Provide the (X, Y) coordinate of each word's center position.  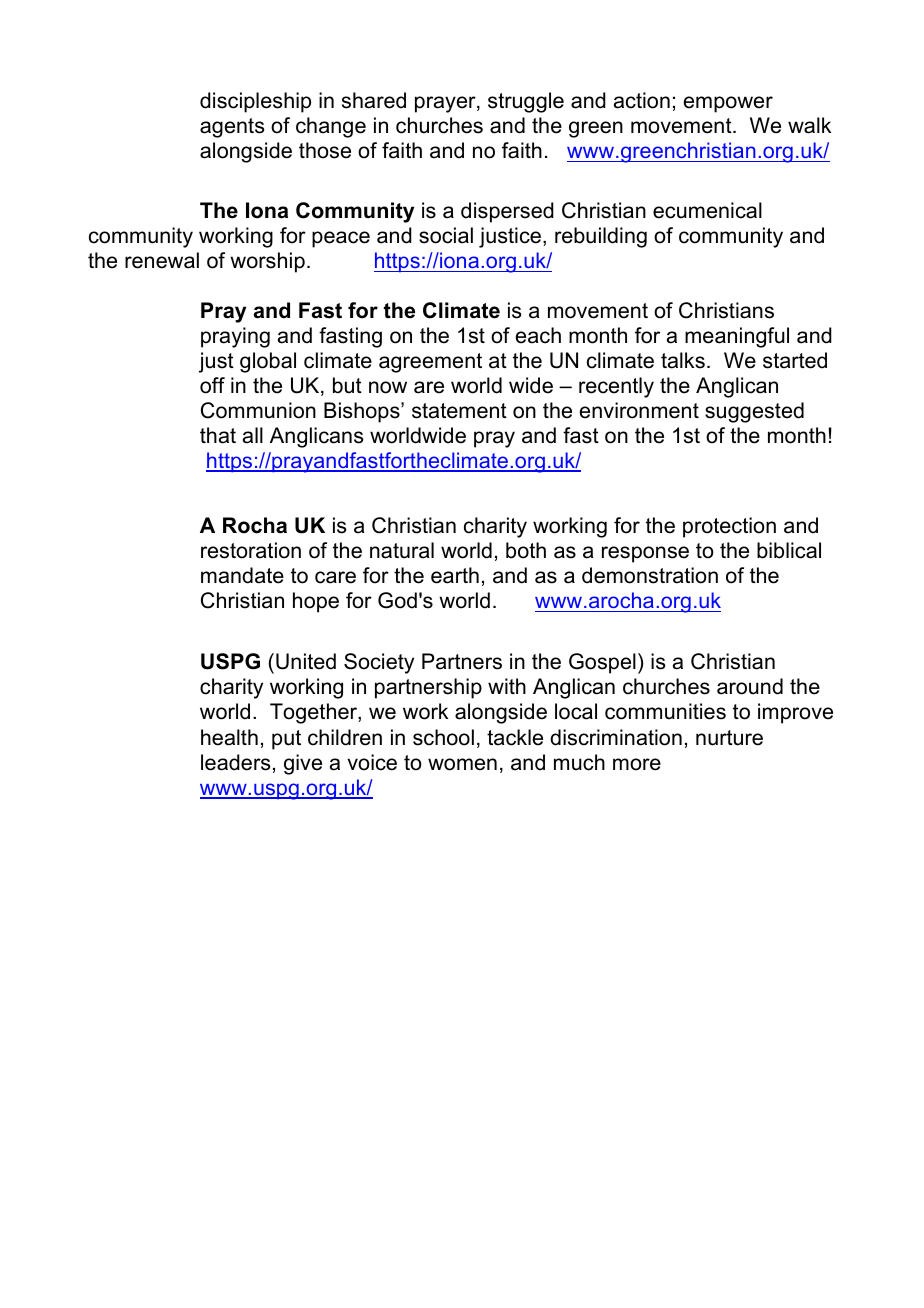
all (253, 435)
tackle (515, 737)
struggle (526, 102)
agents (232, 128)
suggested (754, 412)
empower (728, 104)
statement (459, 411)
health (229, 737)
